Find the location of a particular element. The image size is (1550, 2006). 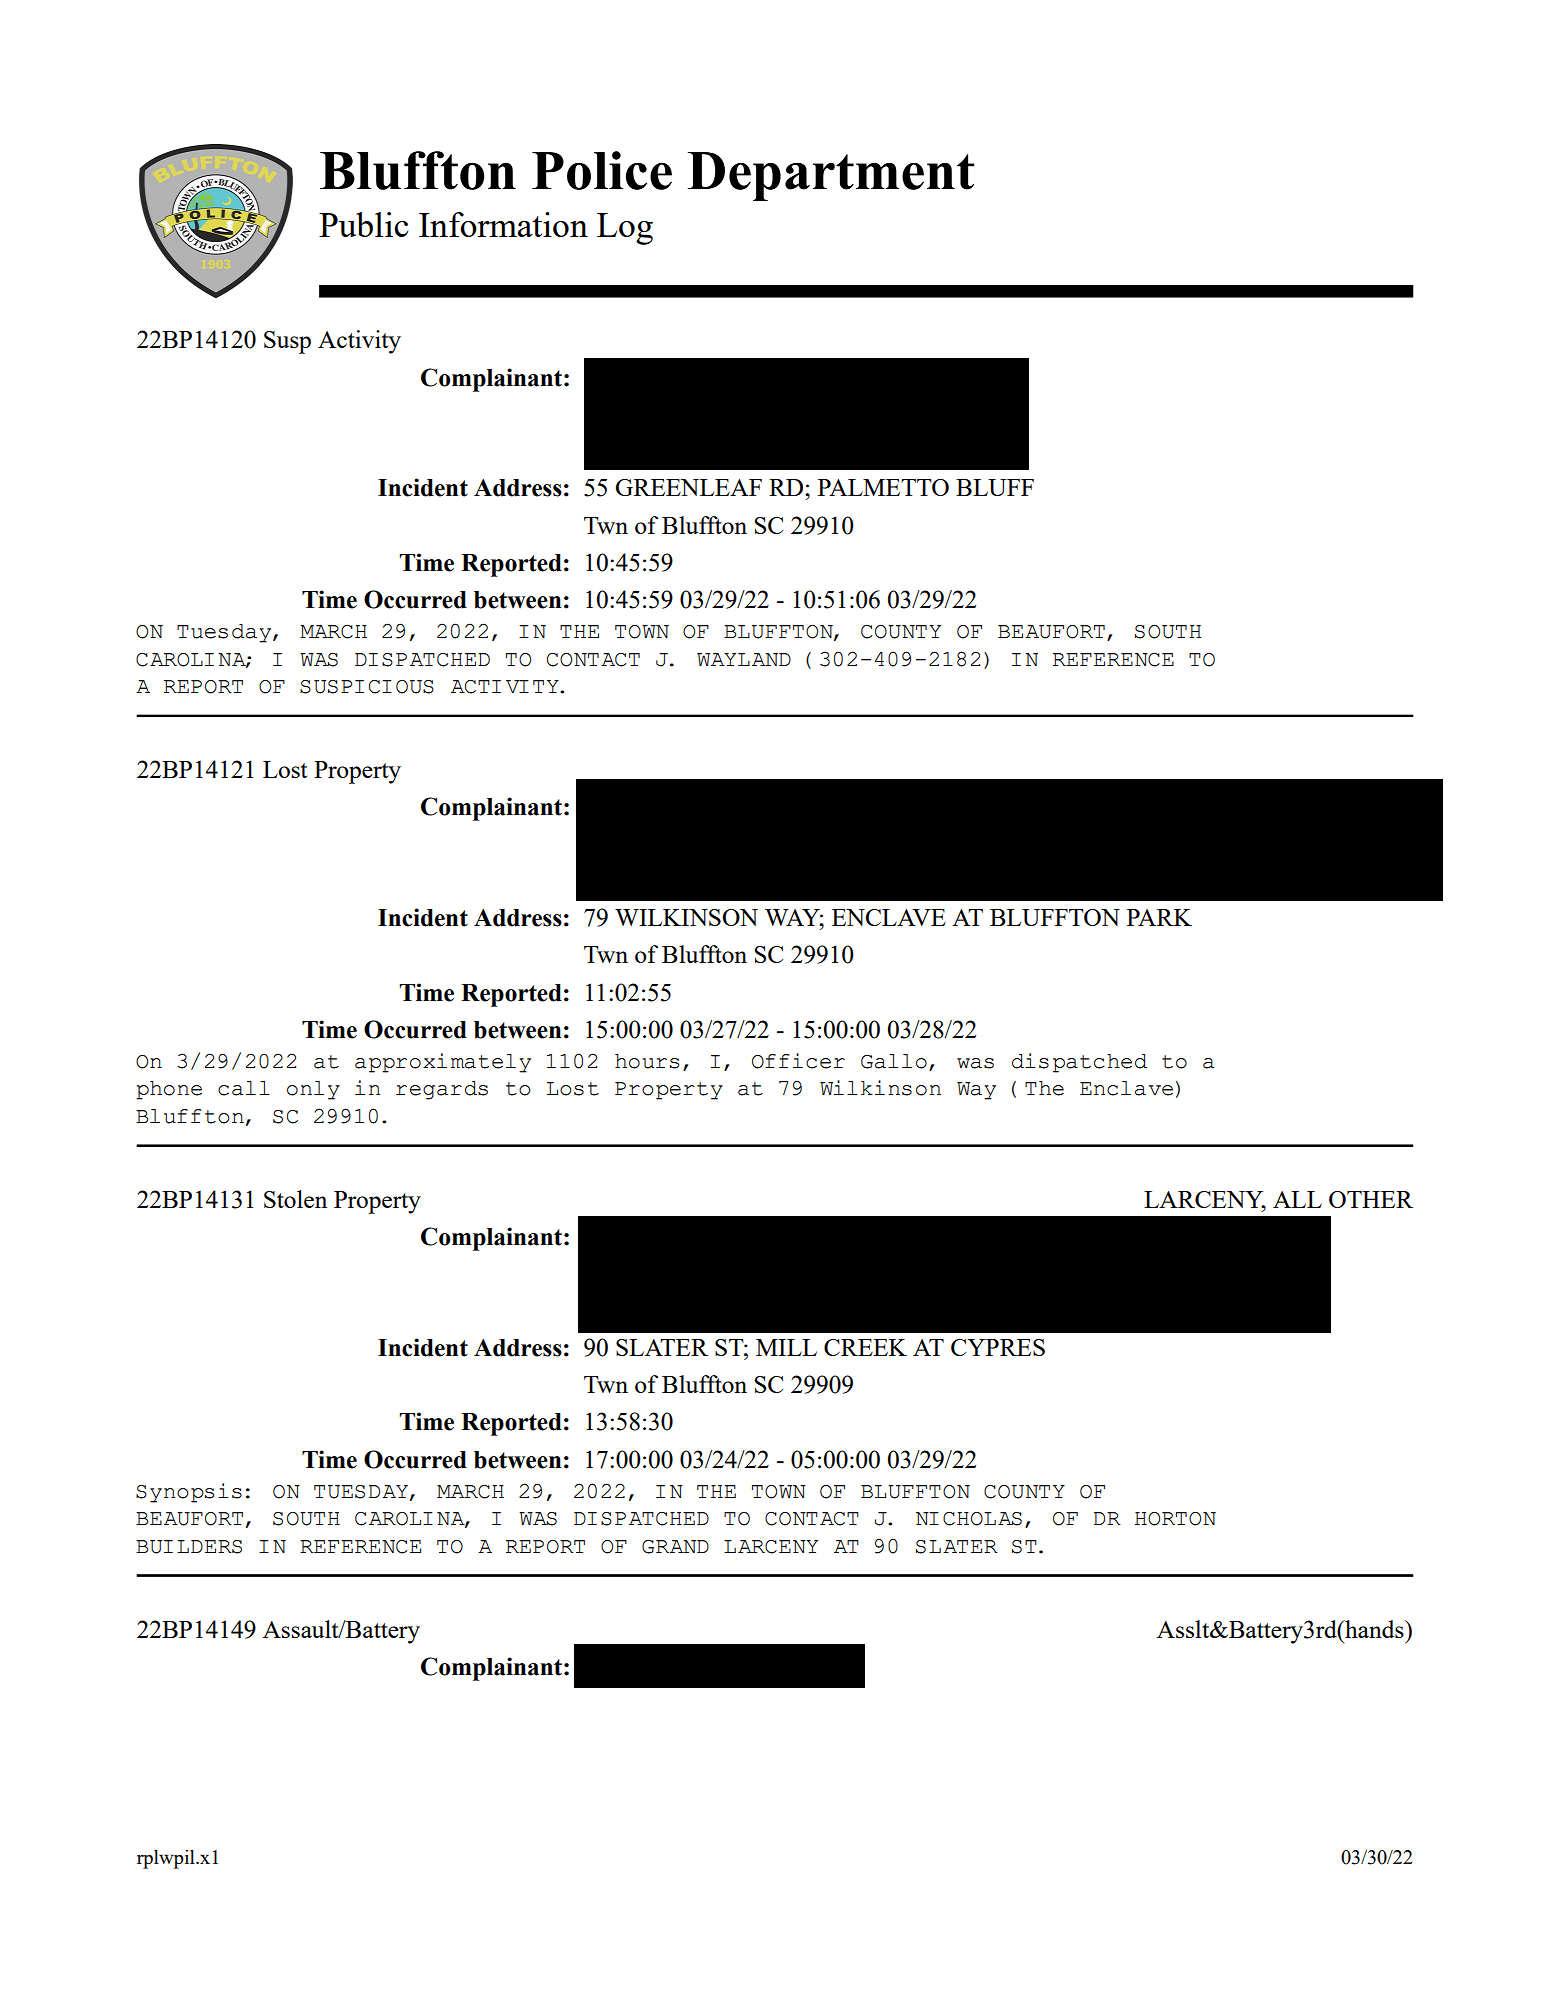

CREEK is located at coordinates (865, 1347).
